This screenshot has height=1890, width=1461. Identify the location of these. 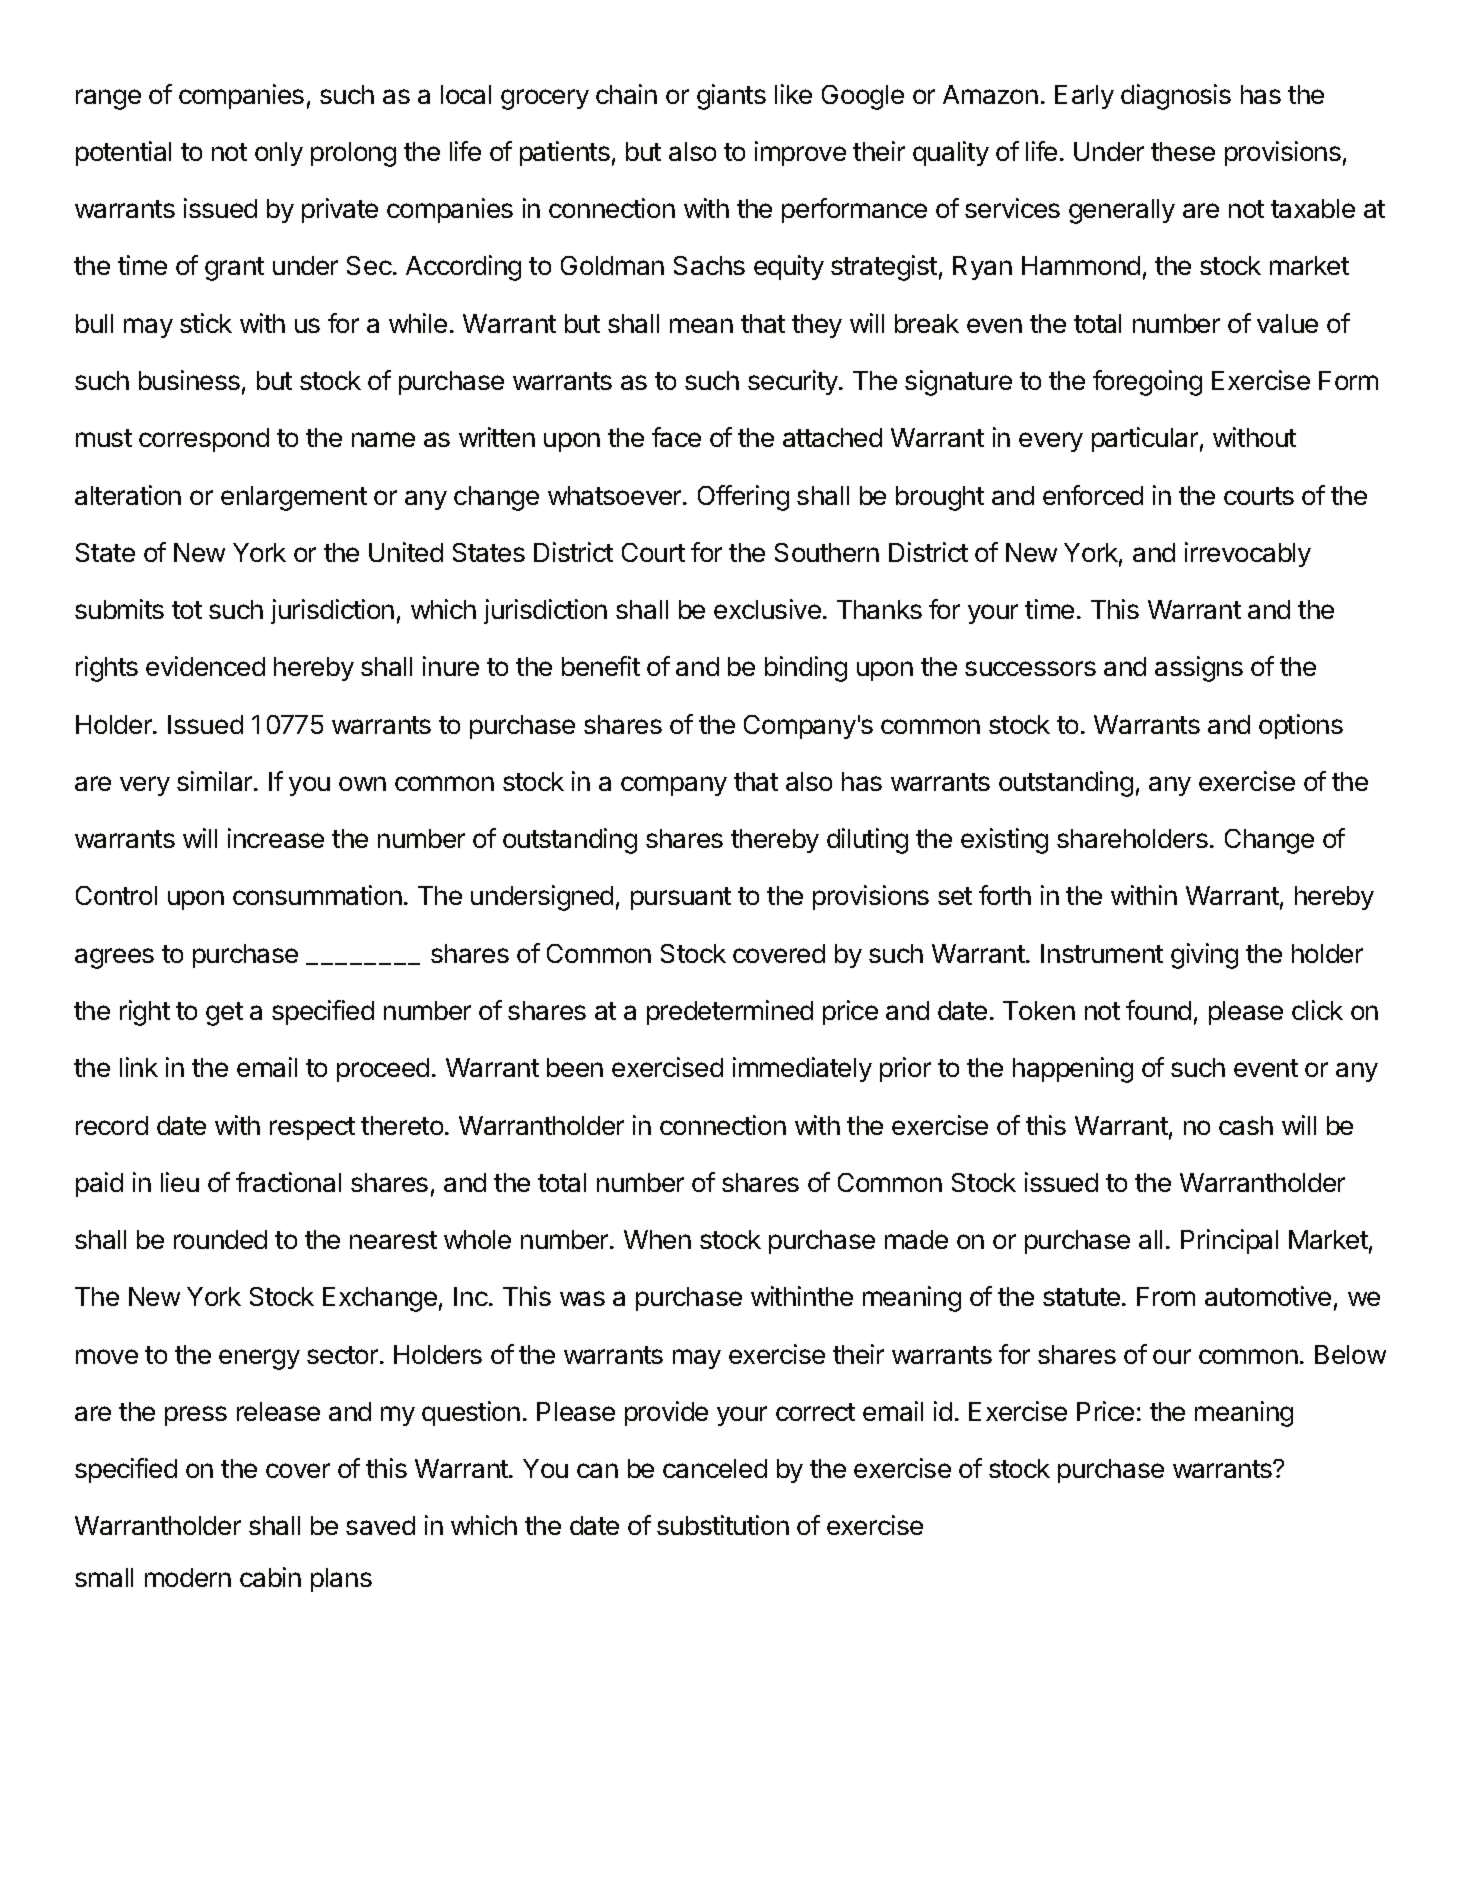
(1183, 151).
